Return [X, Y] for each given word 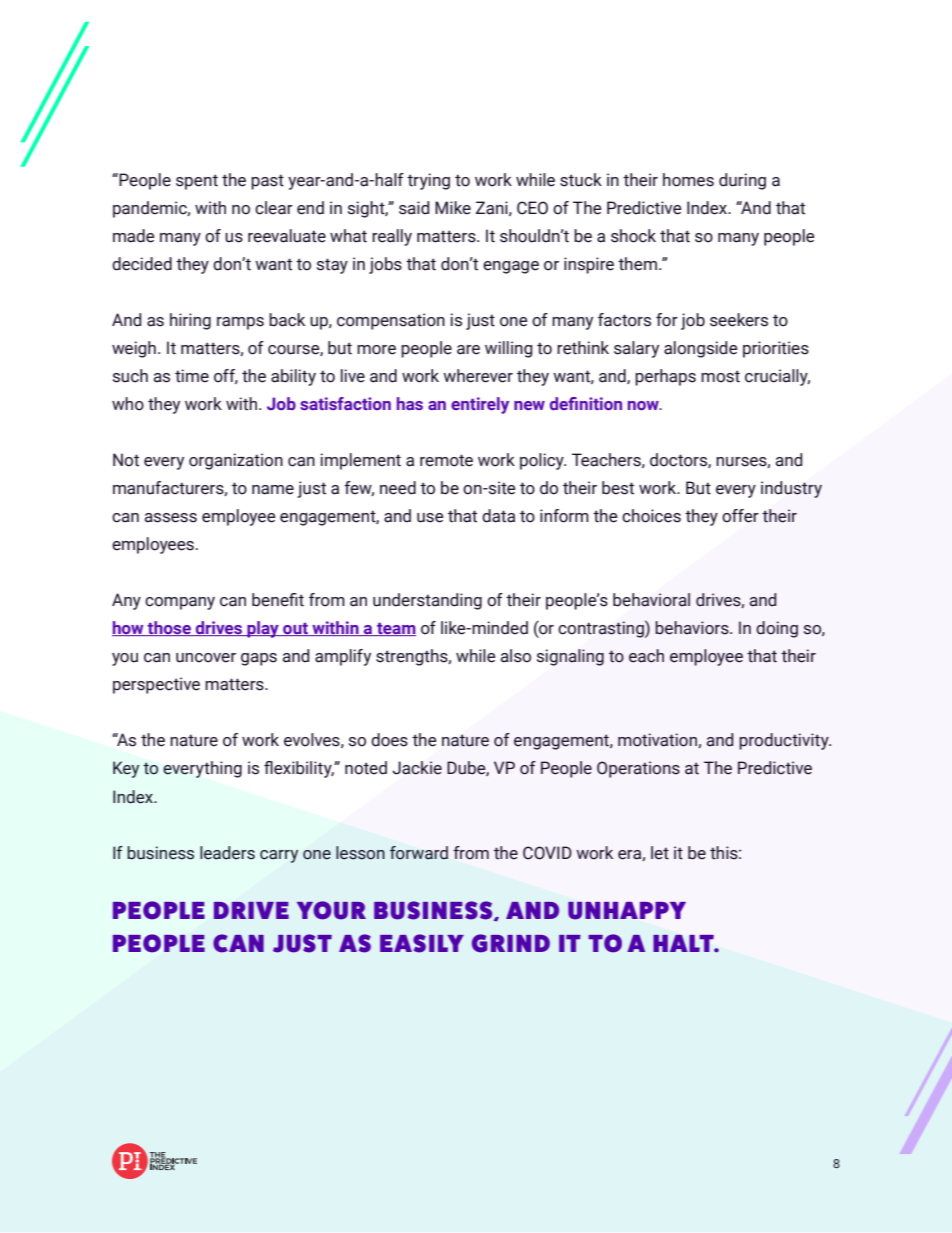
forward [419, 853]
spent [197, 182]
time [192, 376]
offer [740, 516]
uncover [206, 658]
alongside [701, 349]
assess [171, 518]
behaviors [693, 628]
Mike [453, 208]
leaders [227, 853]
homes [688, 180]
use [430, 518]
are [468, 350]
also [516, 656]
